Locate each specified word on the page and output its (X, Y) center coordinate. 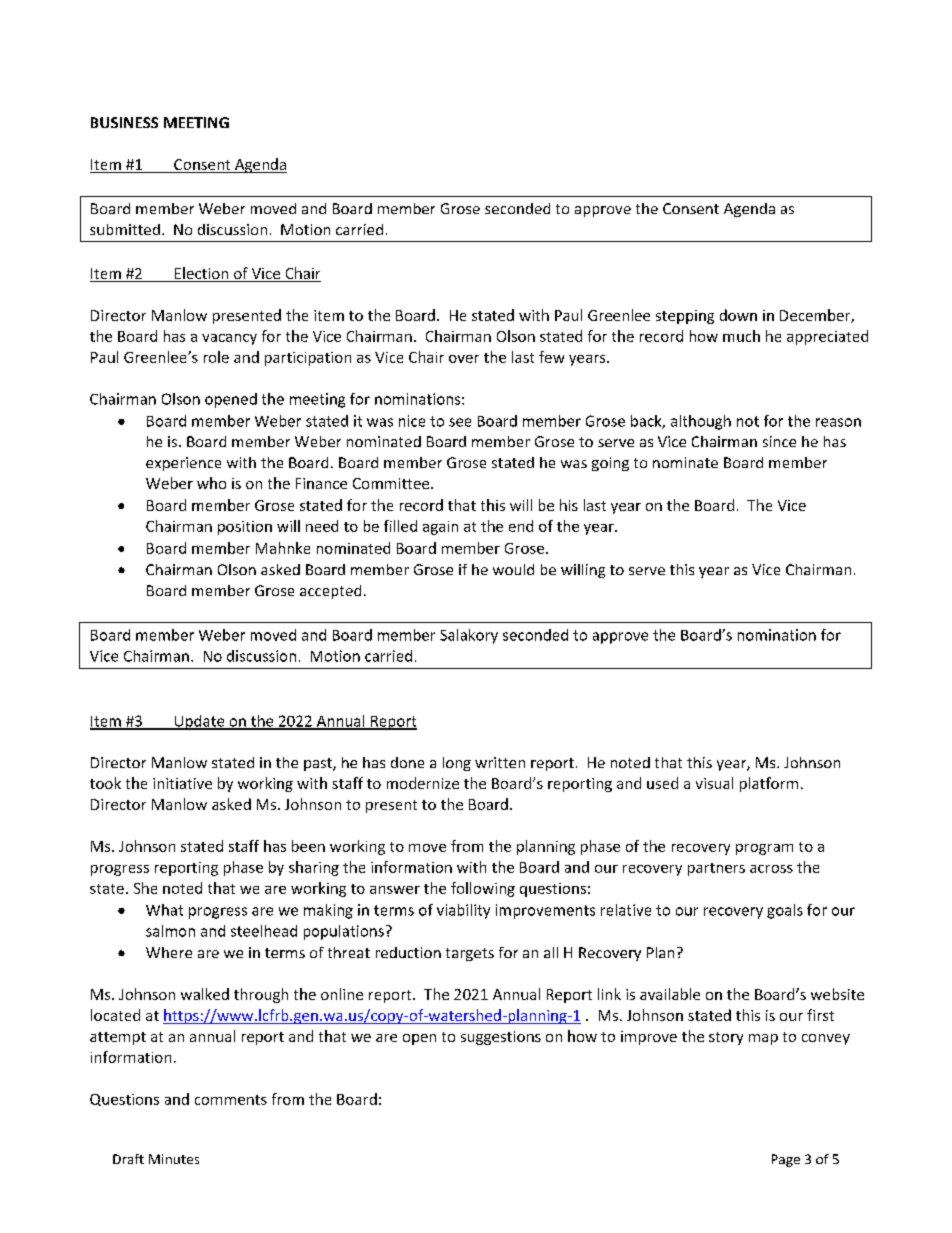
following (483, 889)
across (771, 869)
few (551, 357)
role (216, 357)
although (701, 422)
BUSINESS (124, 122)
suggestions (501, 1038)
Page (786, 1160)
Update (200, 722)
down (738, 315)
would (513, 569)
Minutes (174, 1159)
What (164, 910)
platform (769, 784)
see (460, 422)
